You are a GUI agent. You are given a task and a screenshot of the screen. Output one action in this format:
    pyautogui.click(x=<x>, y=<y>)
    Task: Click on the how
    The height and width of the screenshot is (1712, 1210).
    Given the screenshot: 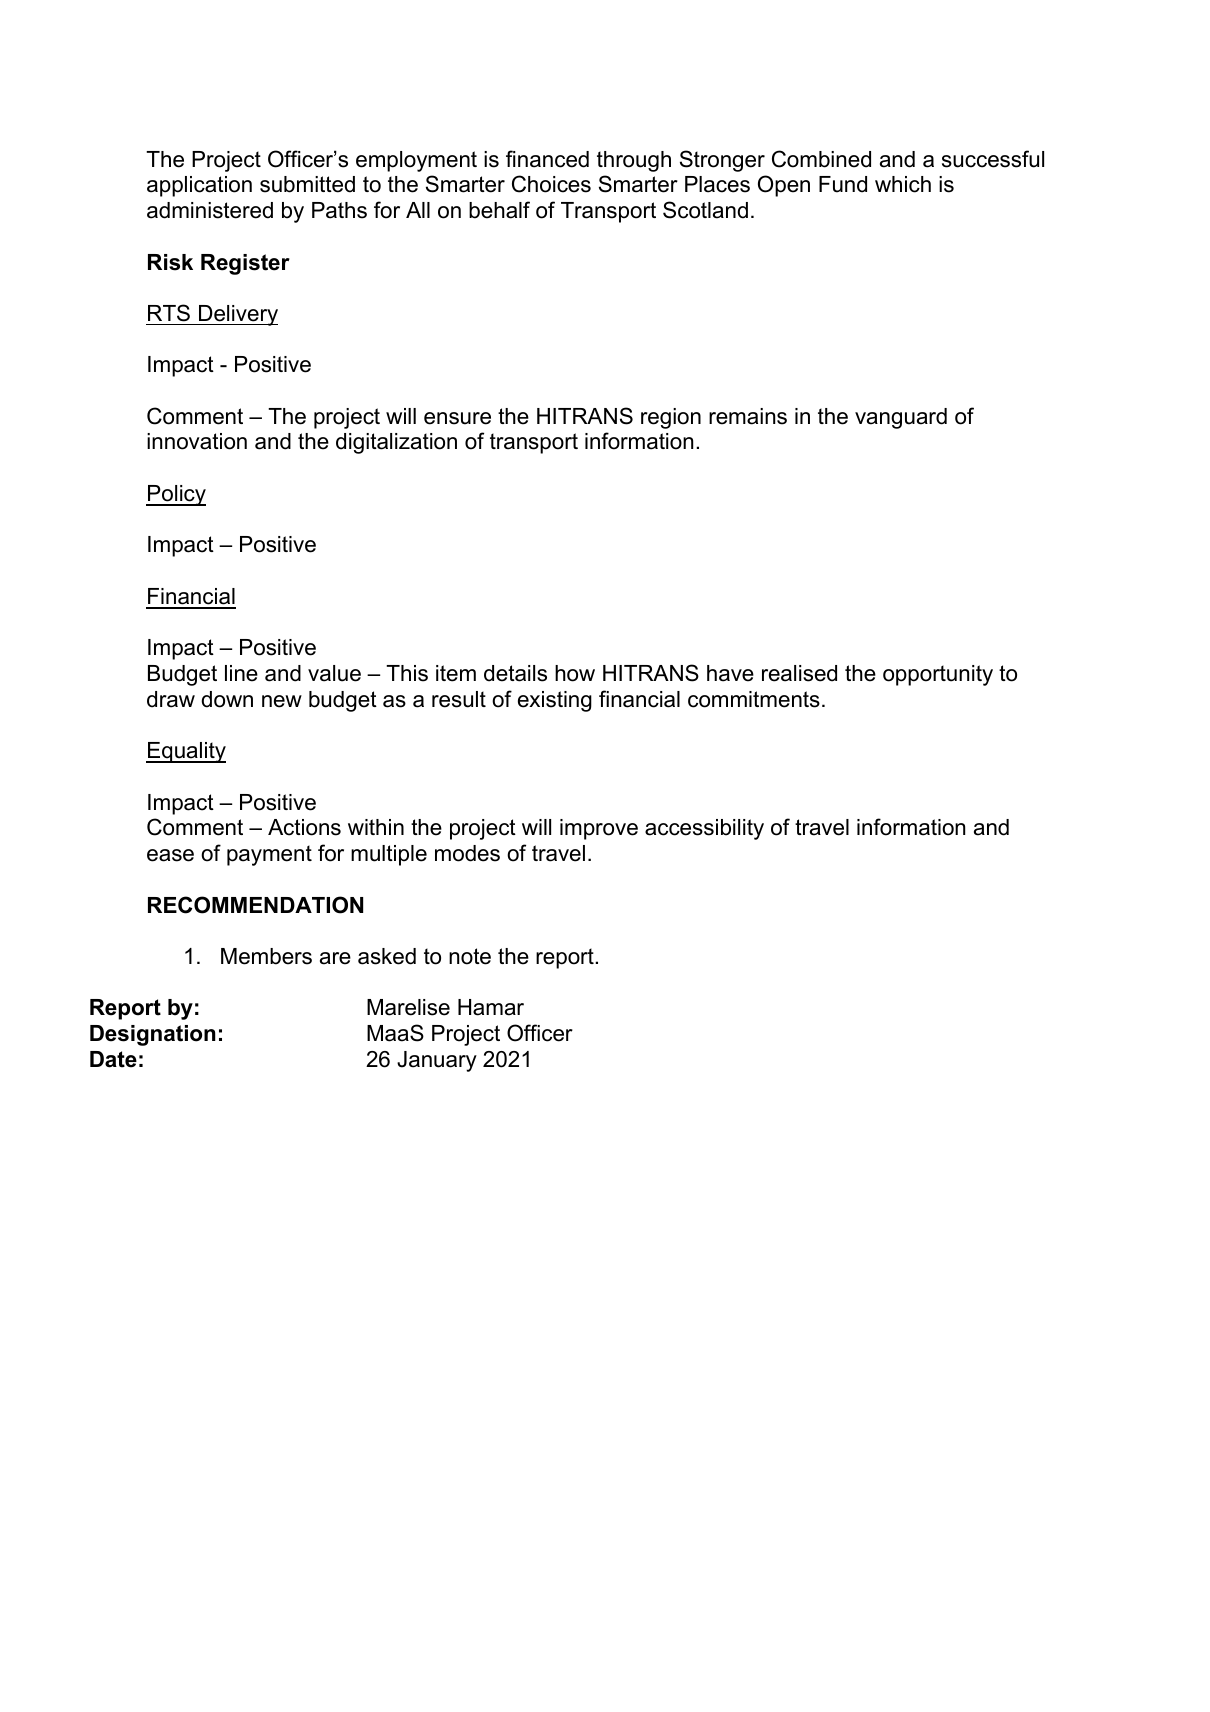 What is the action you would take?
    pyautogui.click(x=575, y=673)
